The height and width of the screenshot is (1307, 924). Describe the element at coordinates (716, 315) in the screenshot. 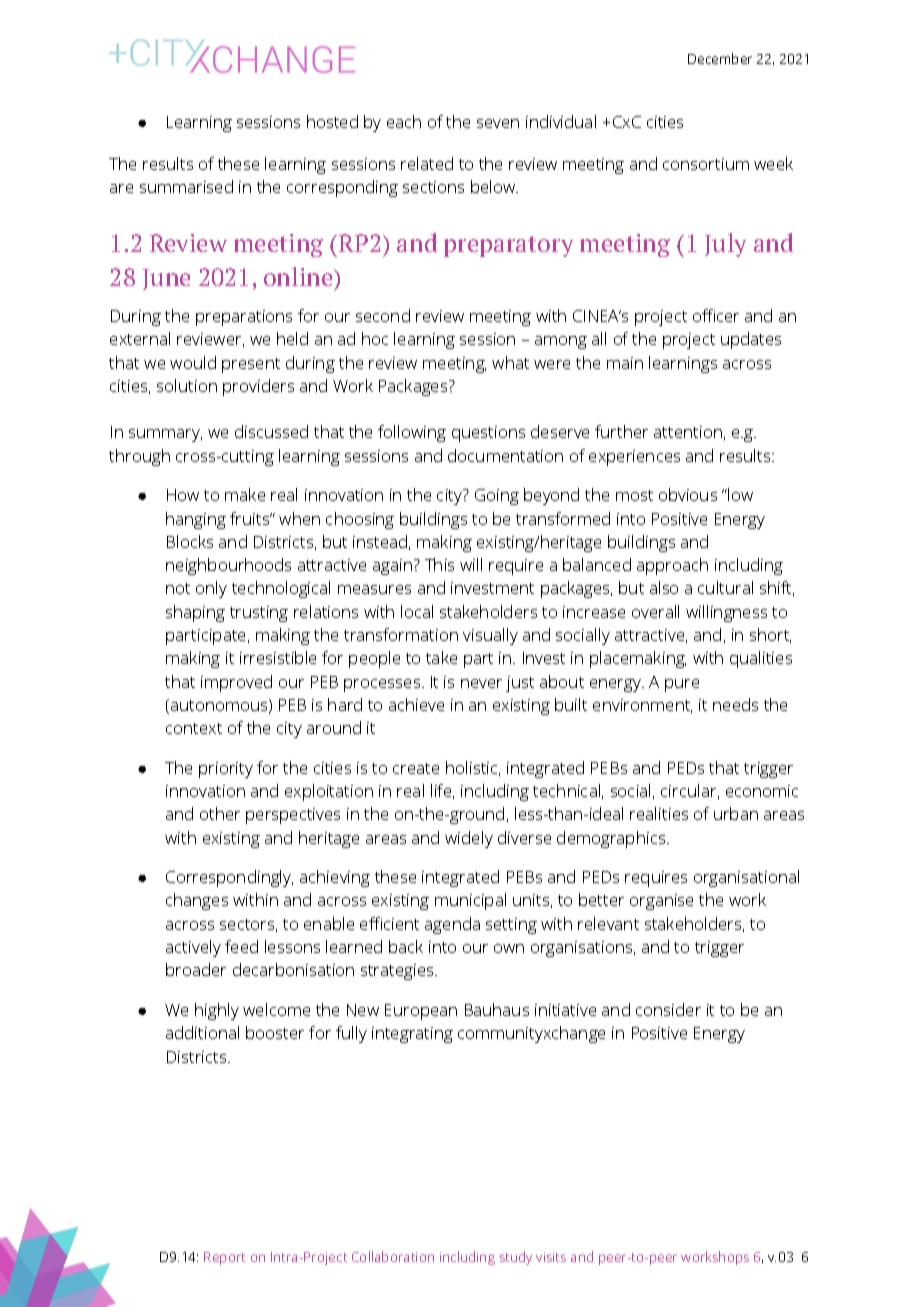

I see `officer` at that location.
